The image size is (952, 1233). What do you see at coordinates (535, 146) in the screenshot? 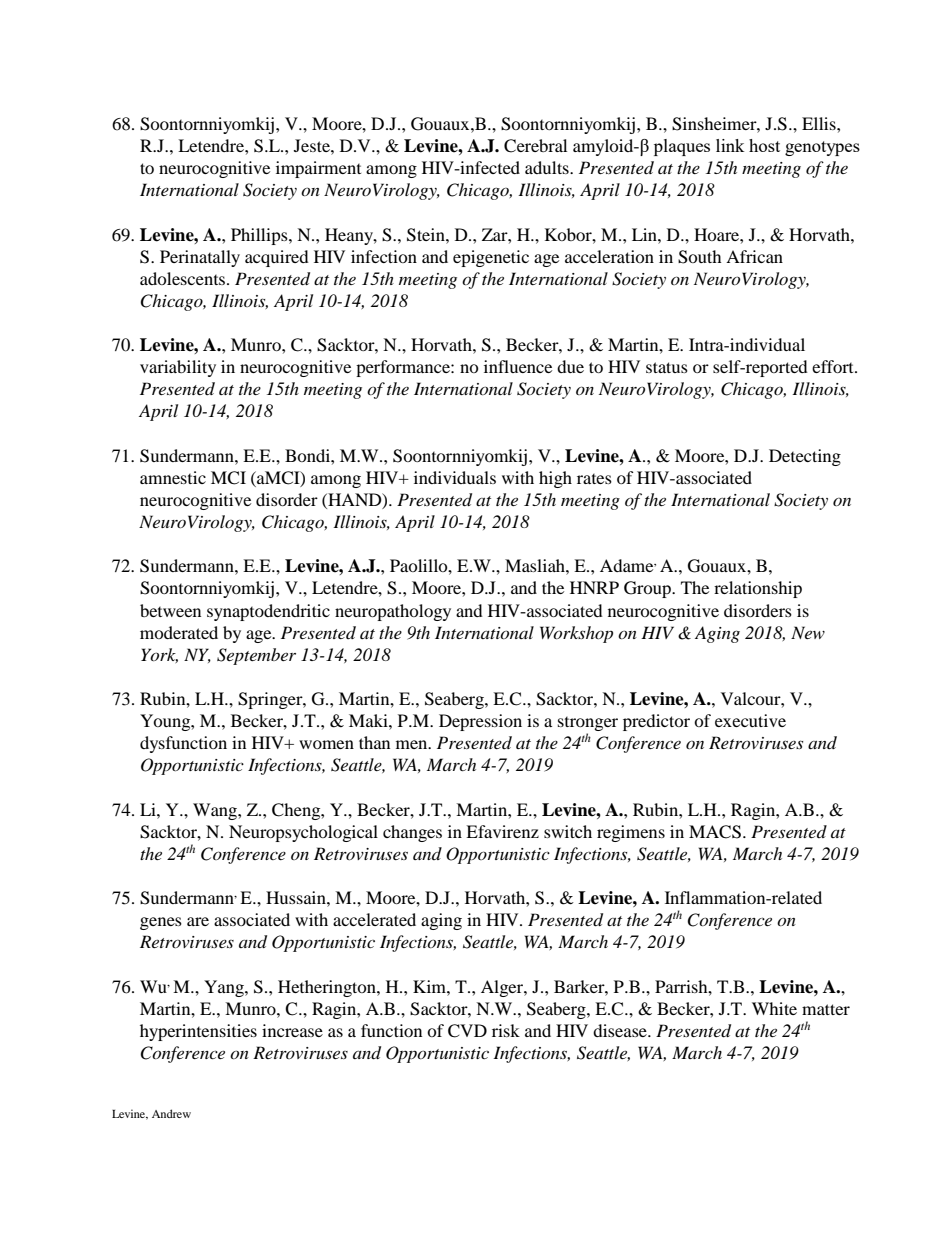
I see `Cerebral` at bounding box center [535, 146].
